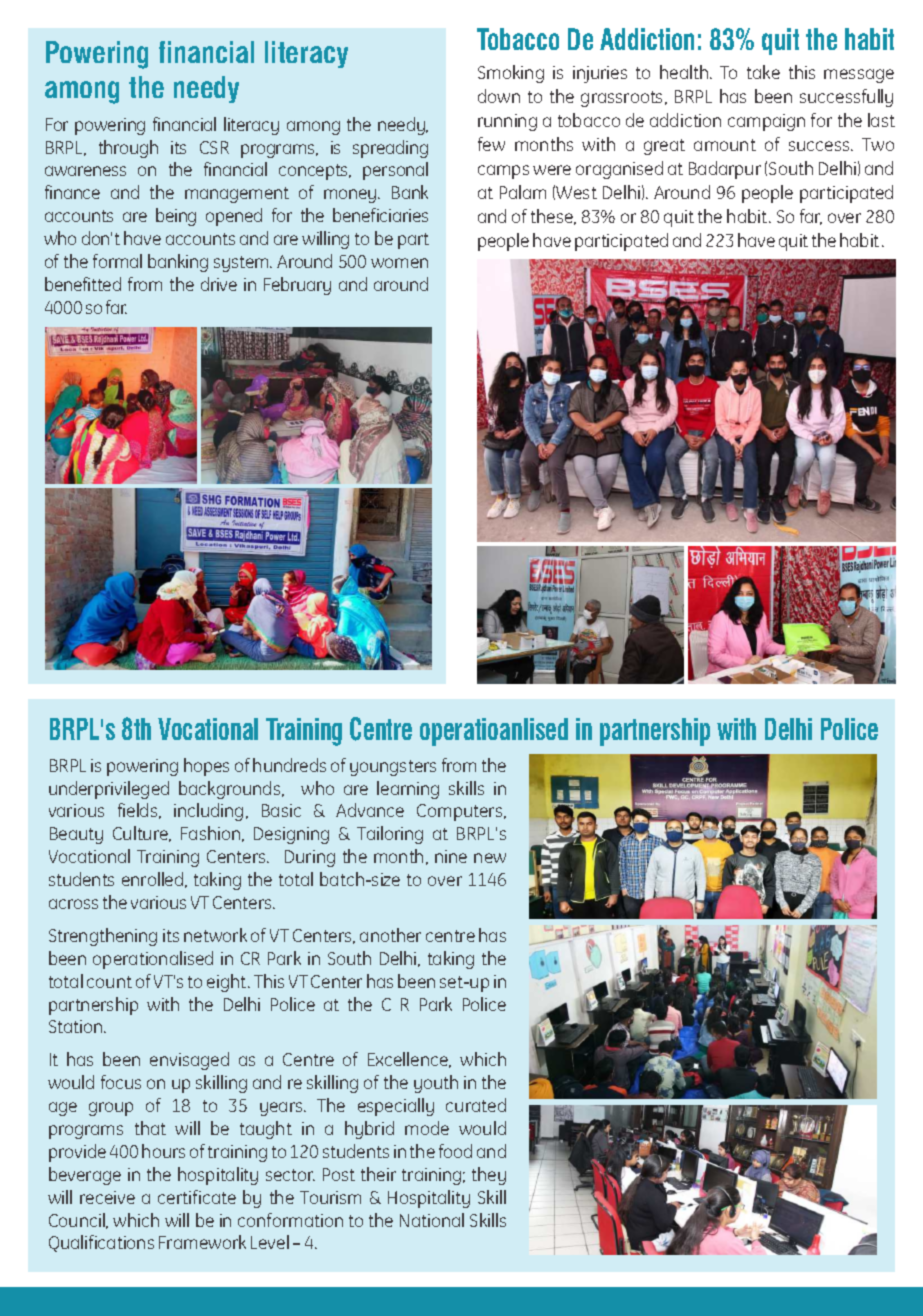 The width and height of the page is (923, 1316). Describe the element at coordinates (399, 263) in the page. I see `women` at that location.
